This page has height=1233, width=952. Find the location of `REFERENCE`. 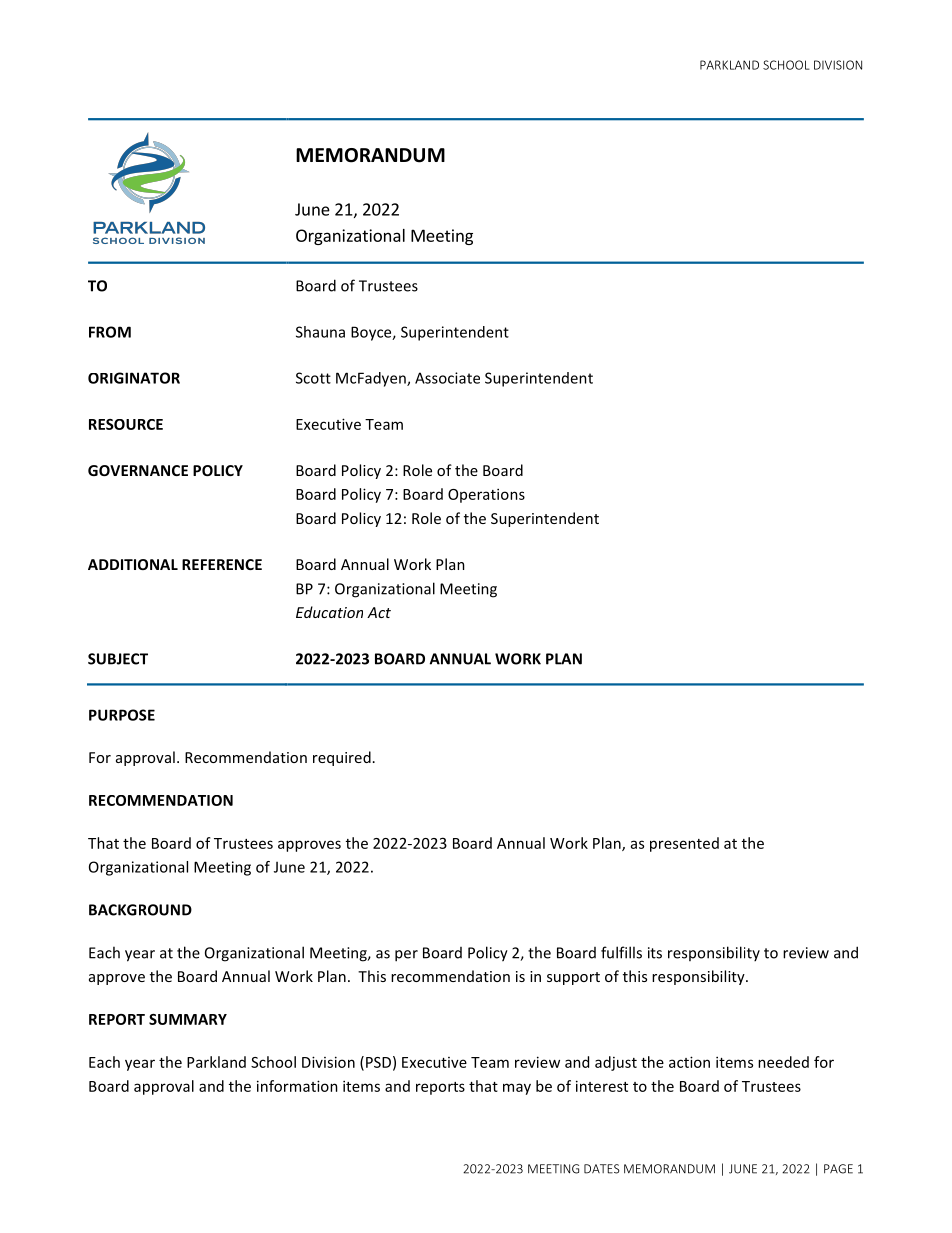

REFERENCE is located at coordinates (222, 564).
